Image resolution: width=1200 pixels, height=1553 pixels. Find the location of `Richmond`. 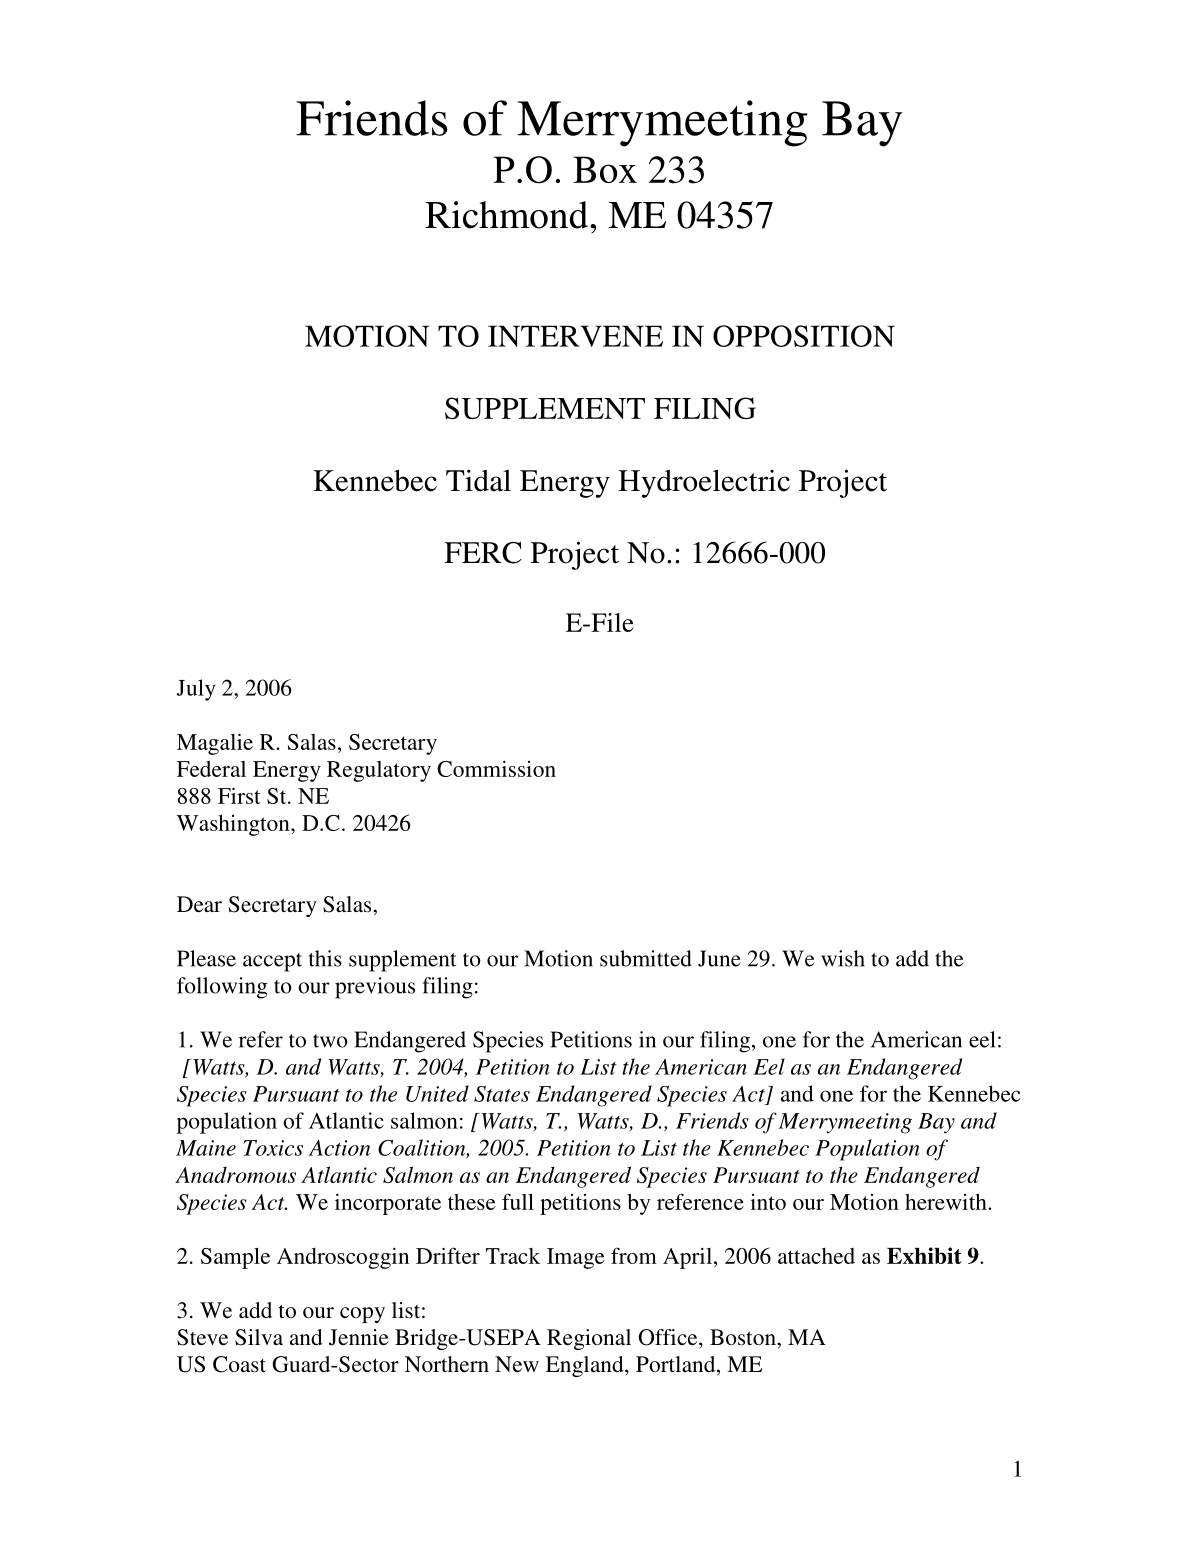

Richmond is located at coordinates (506, 215).
